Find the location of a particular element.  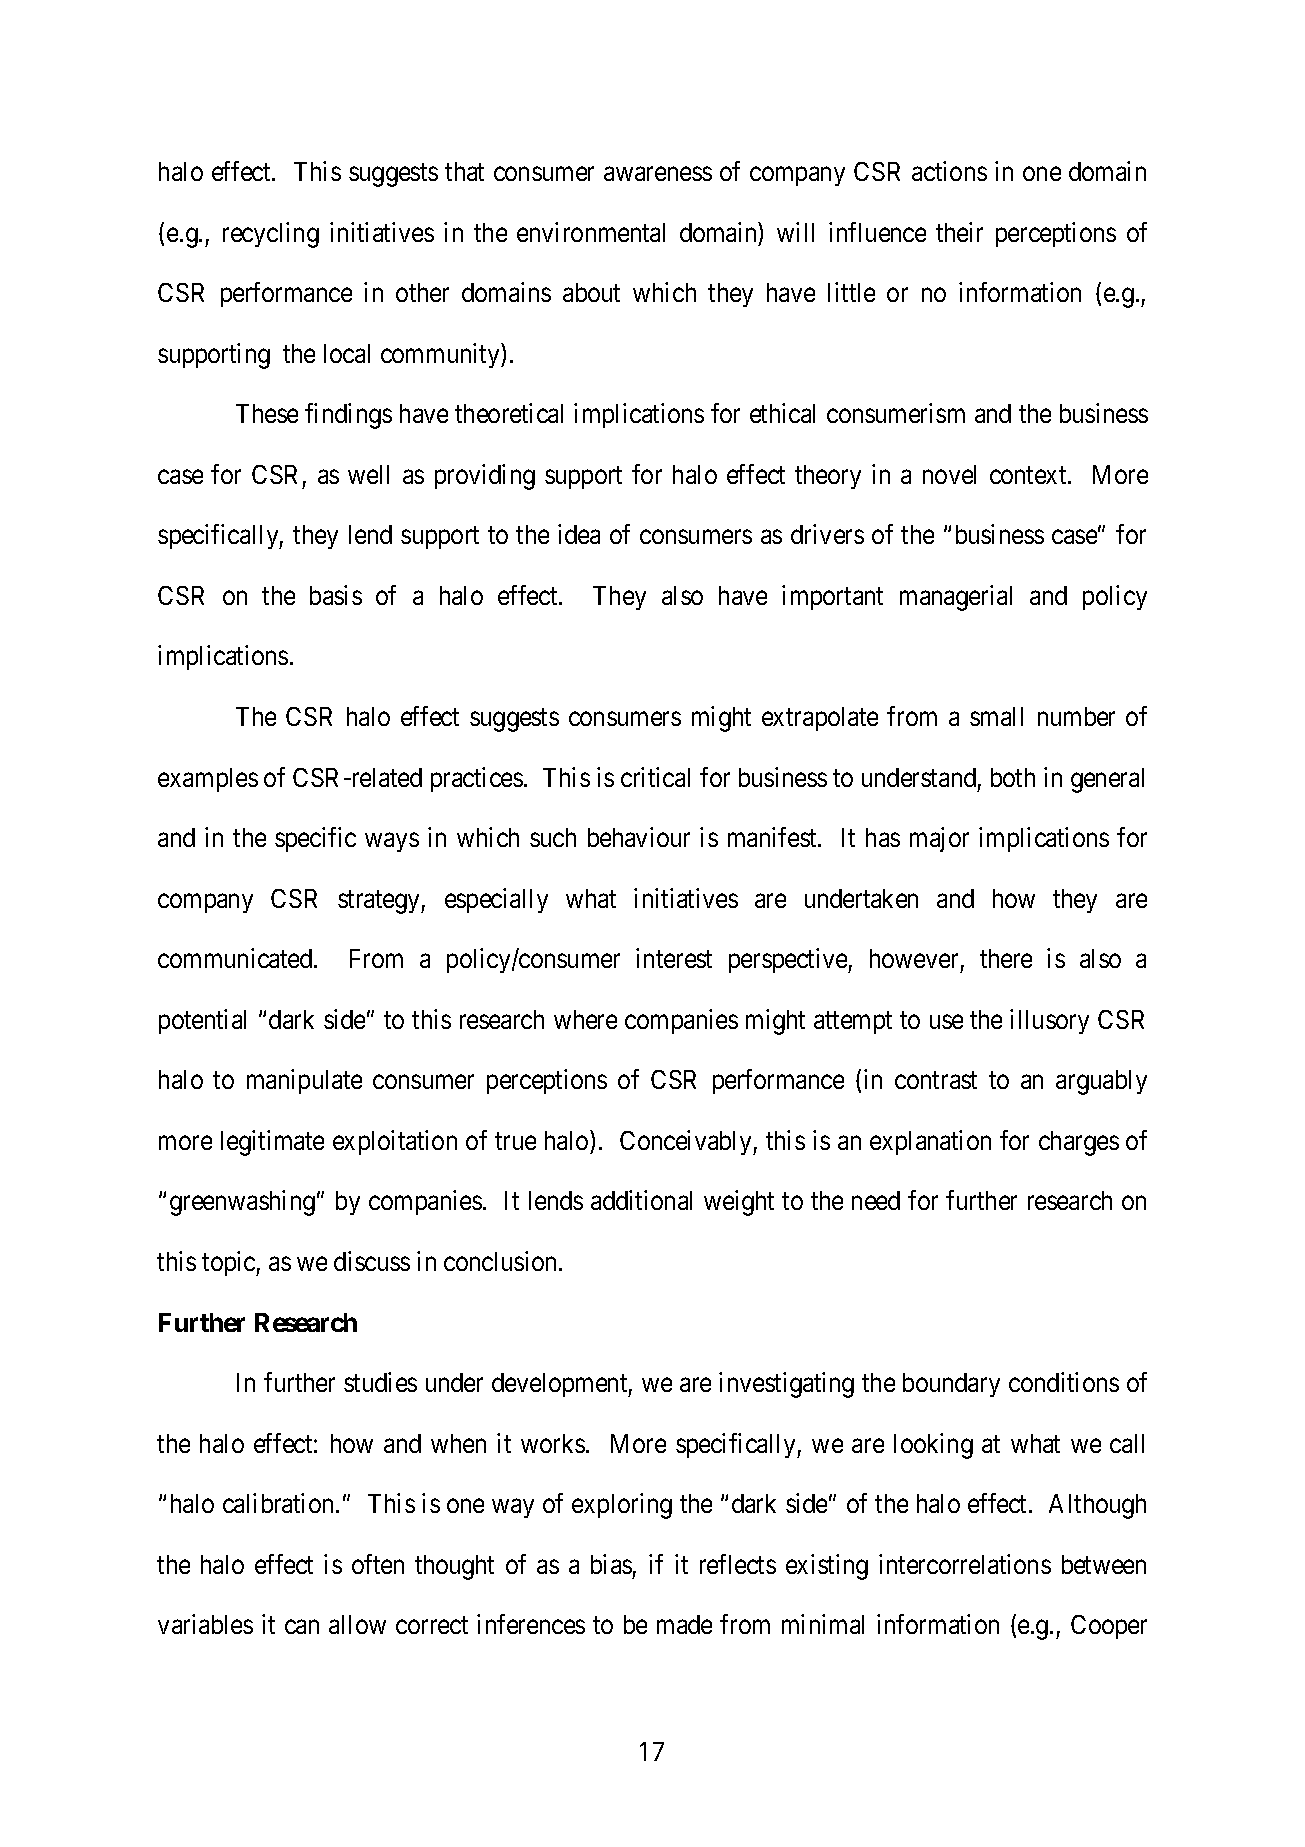

can is located at coordinates (302, 1627).
